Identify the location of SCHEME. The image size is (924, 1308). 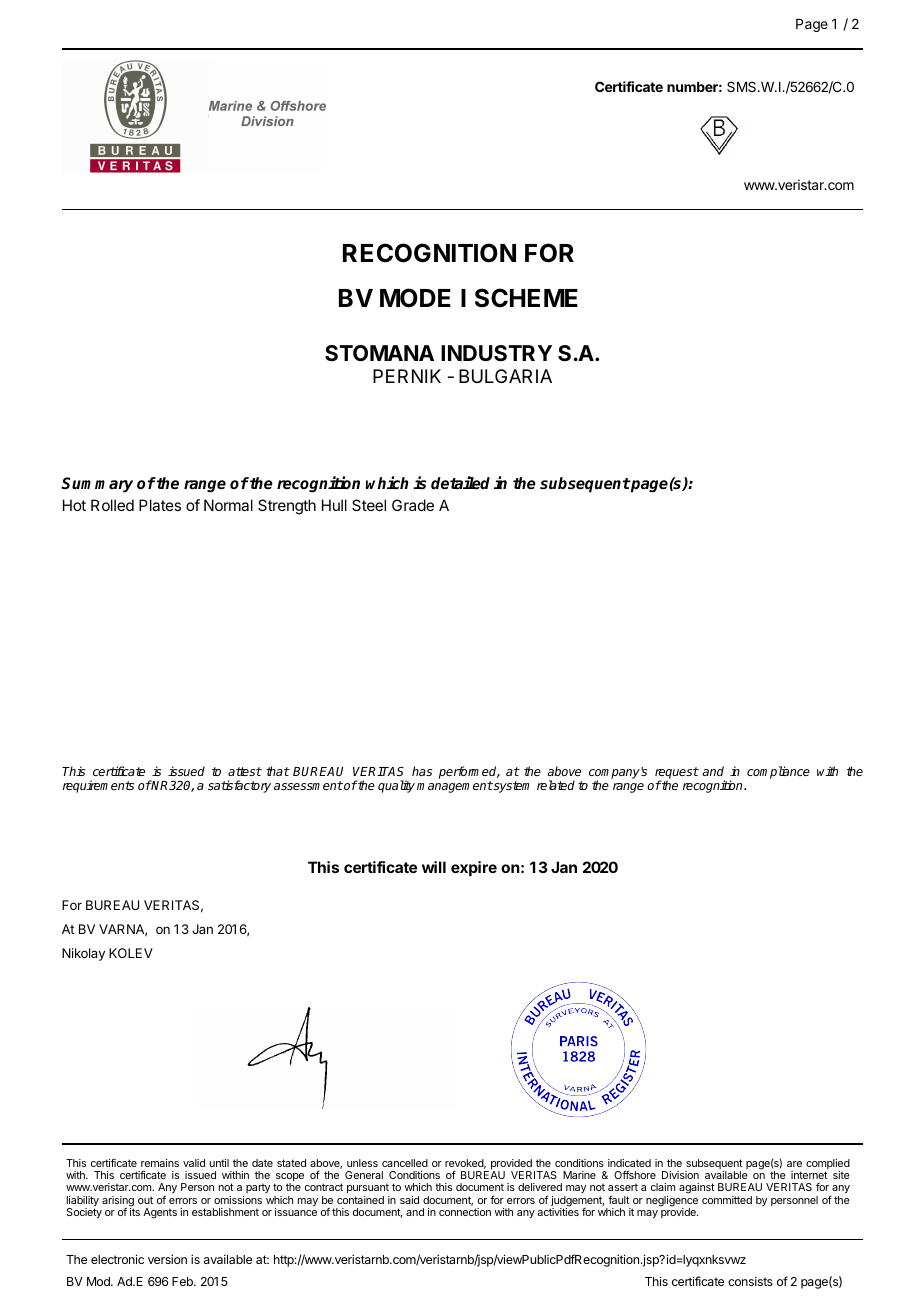
(526, 298).
